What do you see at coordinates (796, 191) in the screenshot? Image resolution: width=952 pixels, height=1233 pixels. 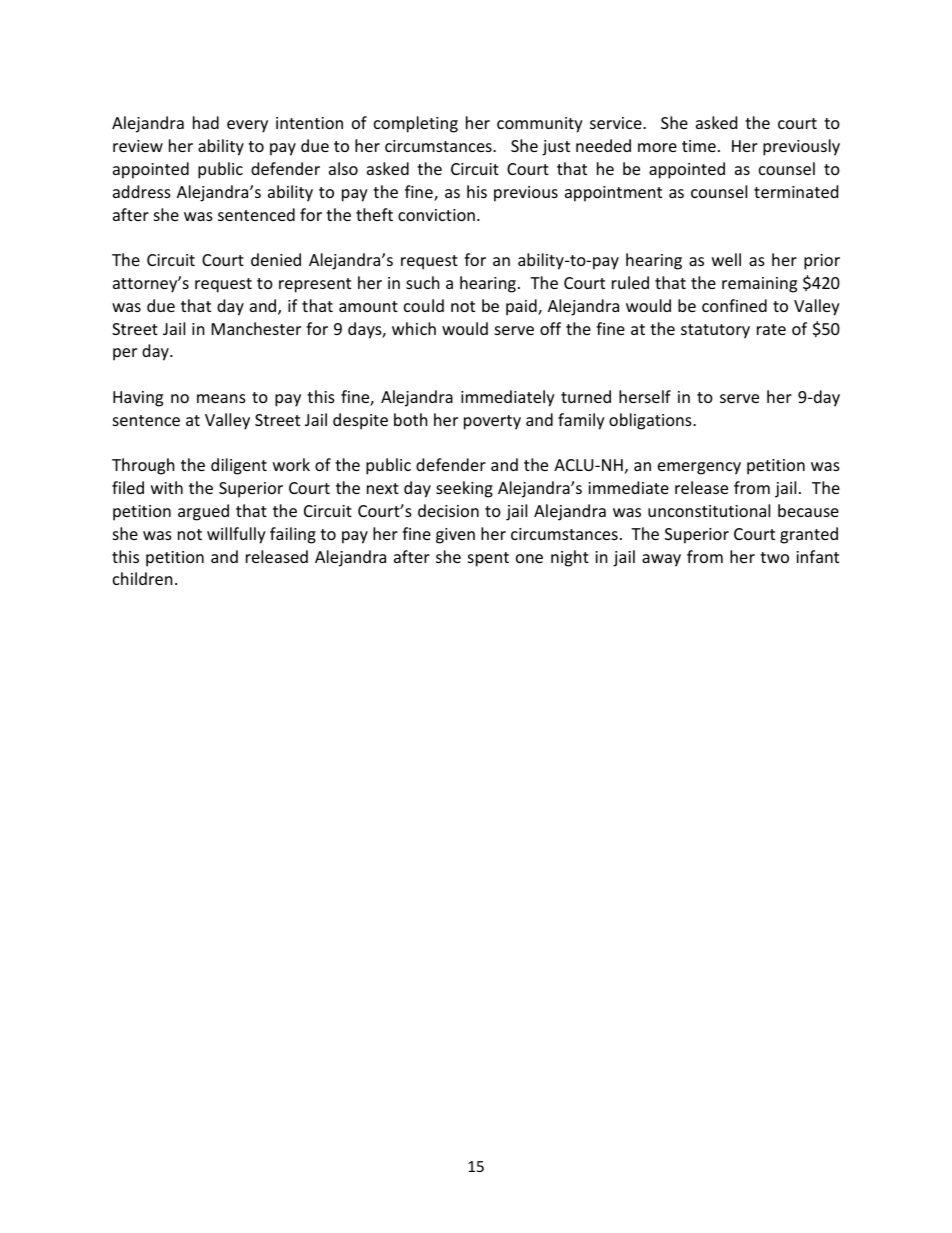 I see `terminated` at bounding box center [796, 191].
